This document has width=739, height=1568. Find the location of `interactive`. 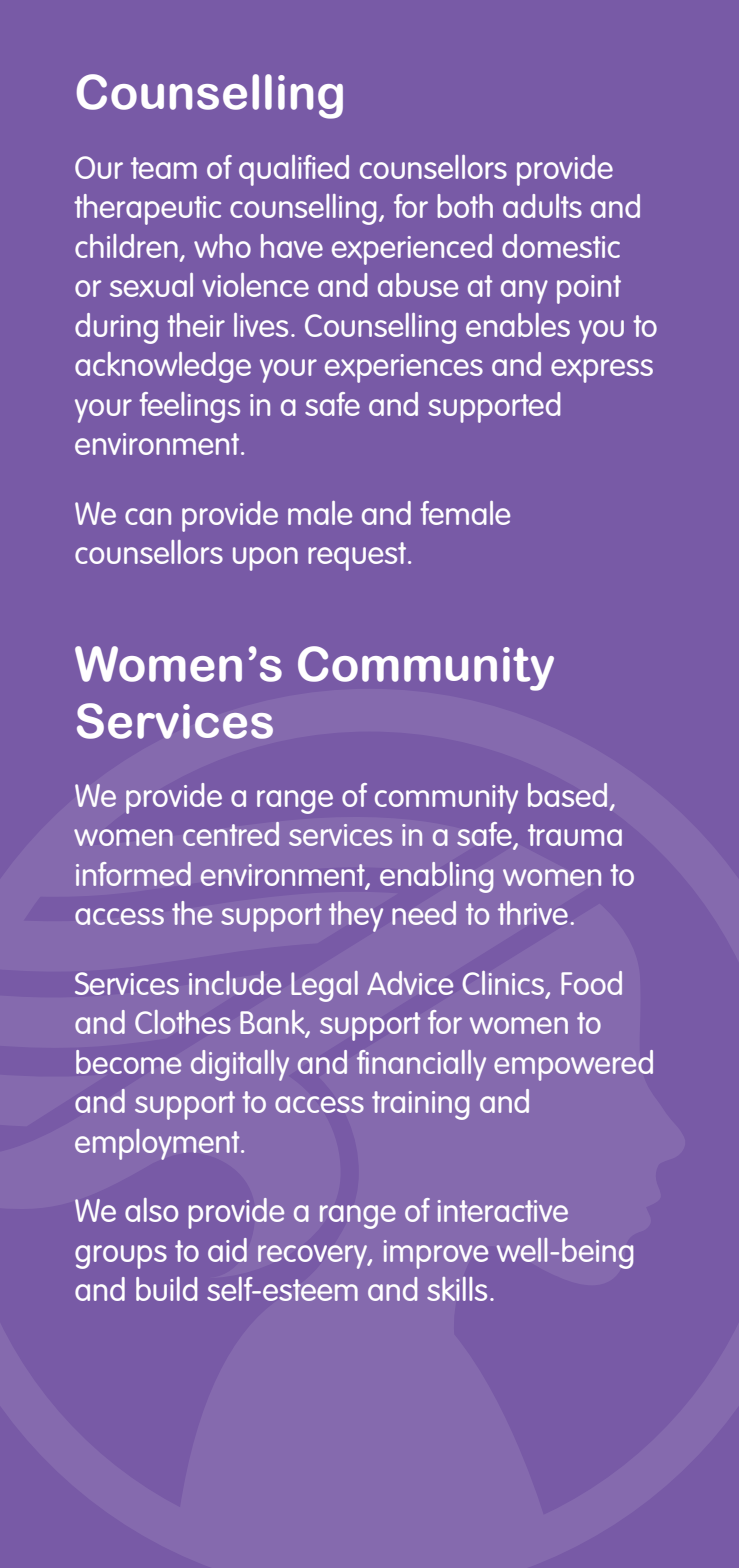

interactive is located at coordinates (503, 1211).
